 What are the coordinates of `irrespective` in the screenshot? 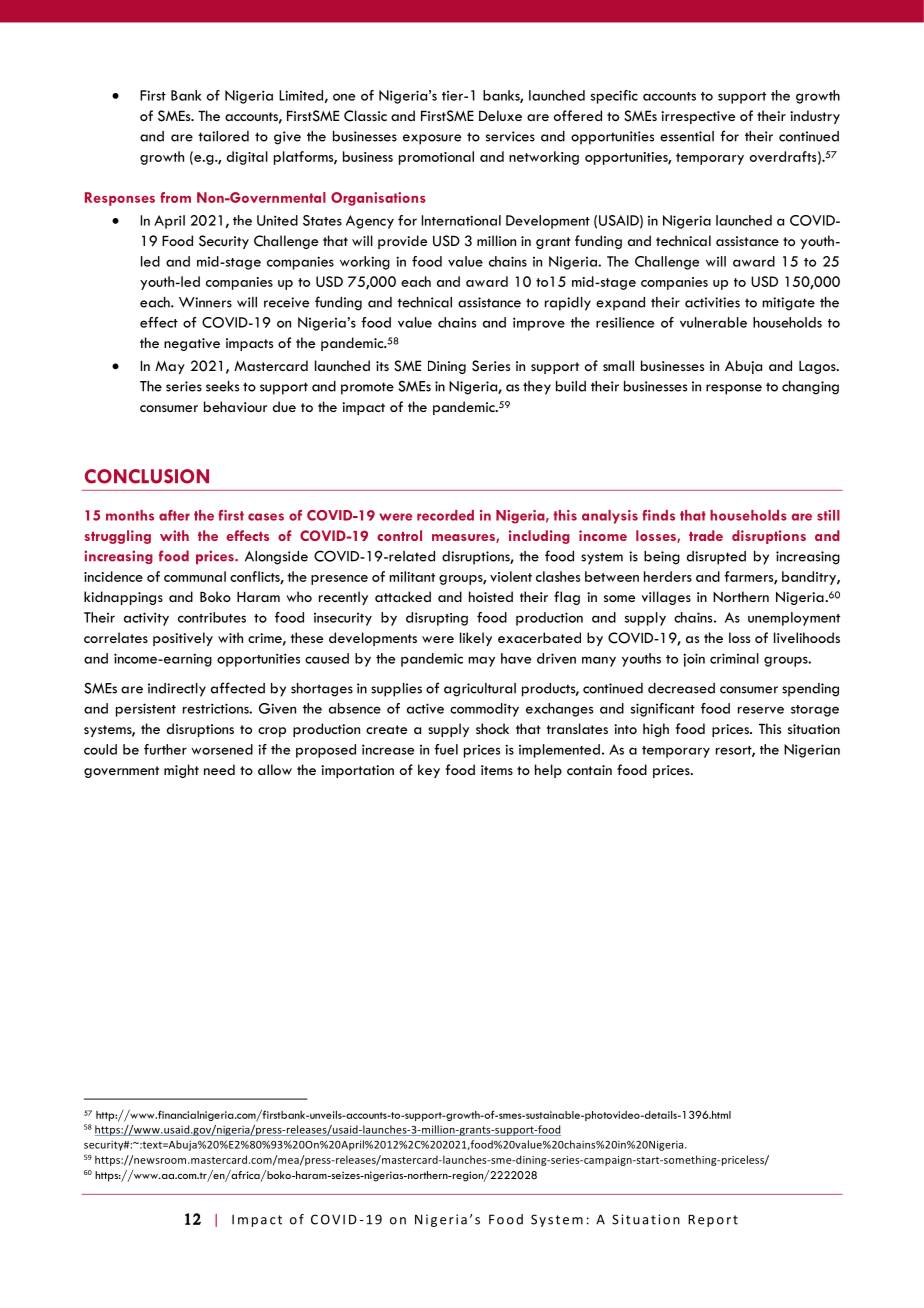 It's located at (698, 117).
